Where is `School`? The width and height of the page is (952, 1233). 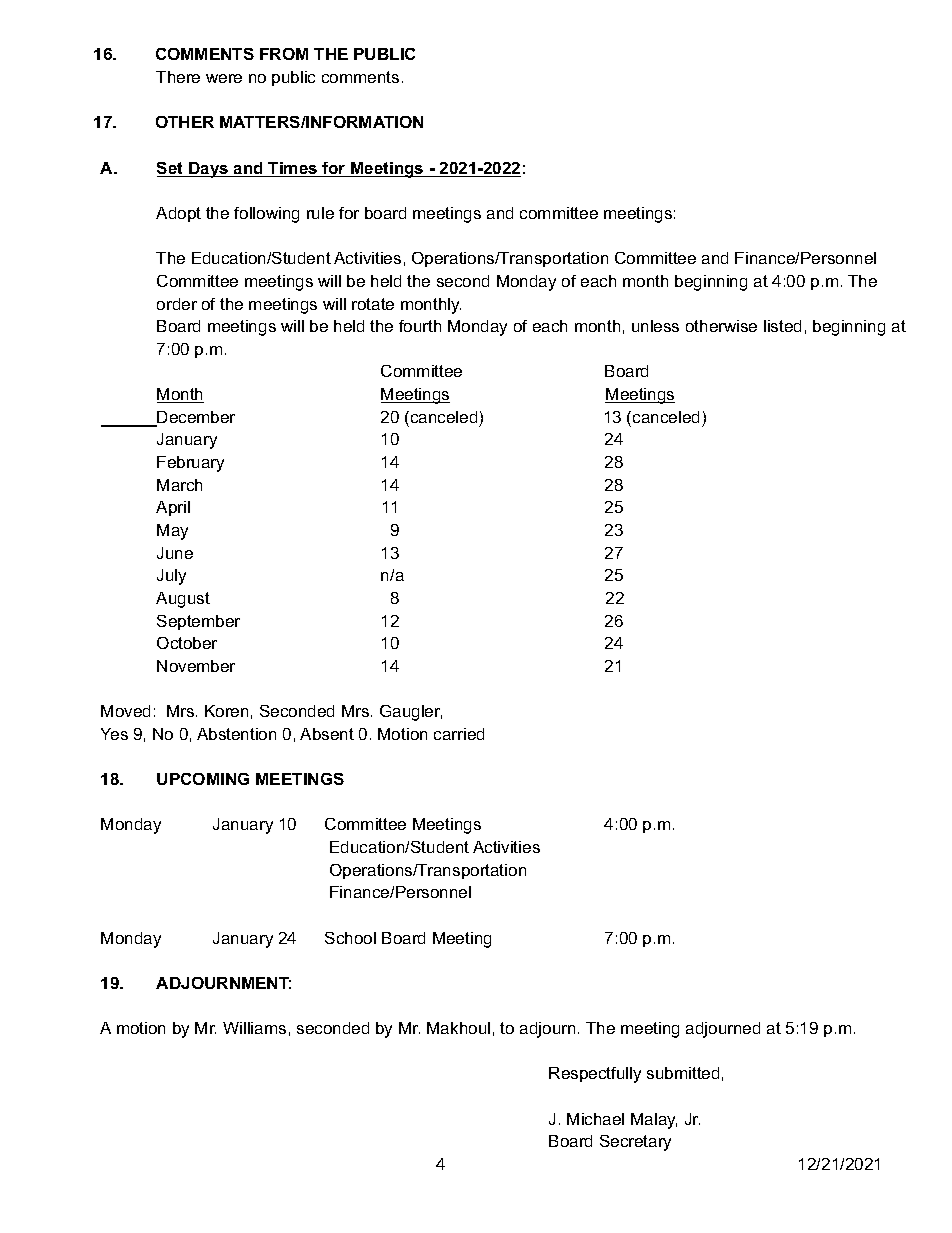
School is located at coordinates (350, 938).
